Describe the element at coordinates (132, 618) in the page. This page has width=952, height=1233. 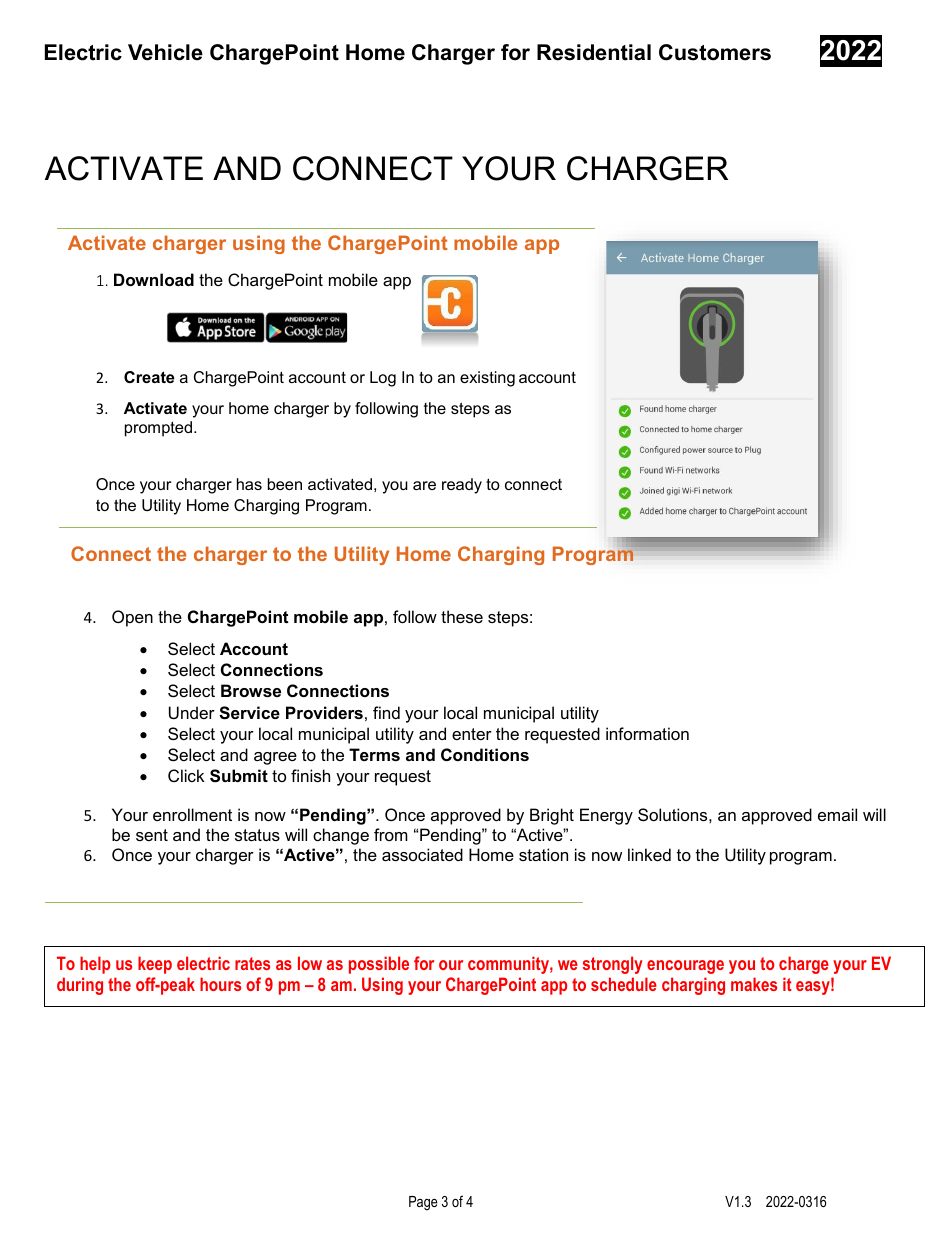
I see `Open` at that location.
